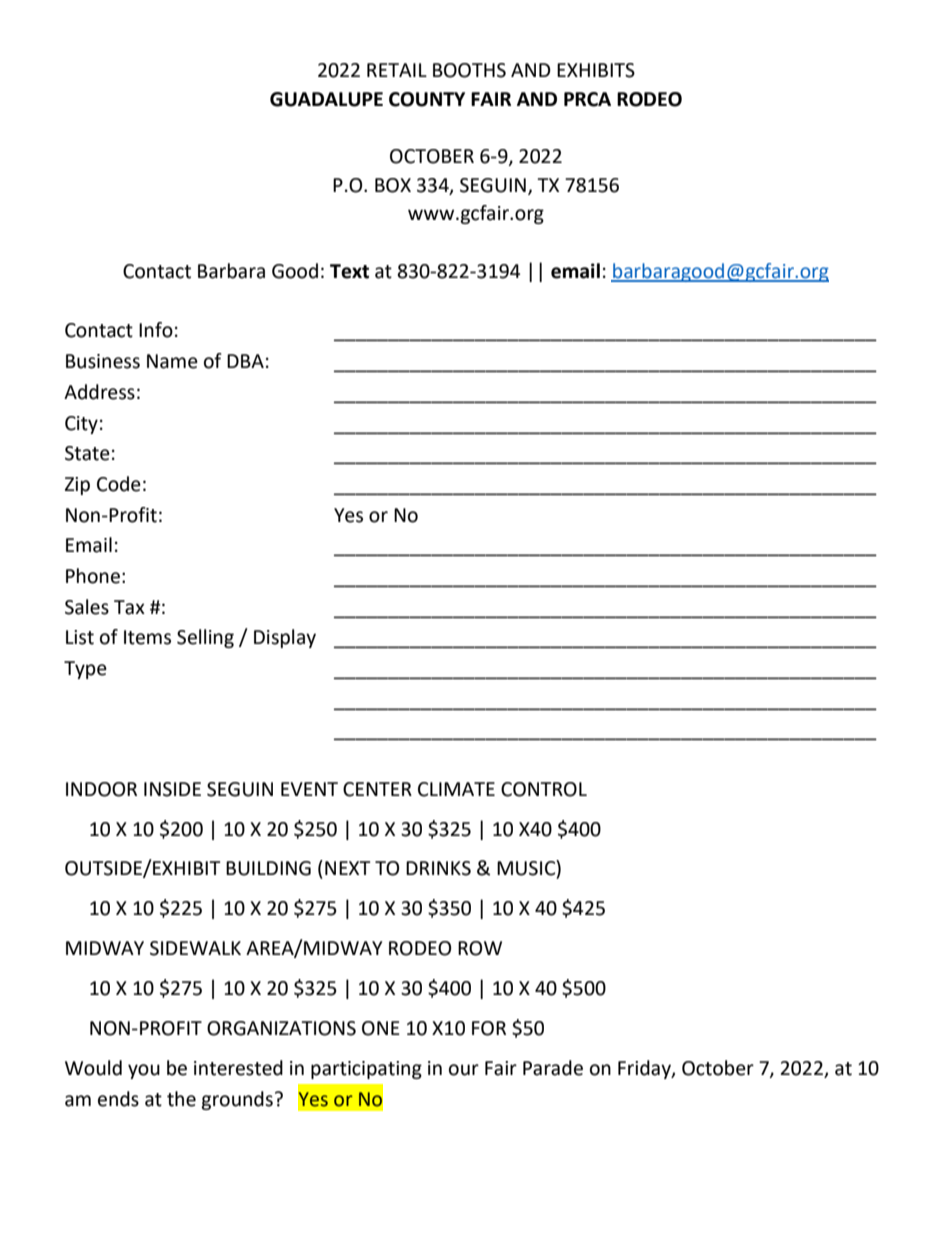 This screenshot has width=952, height=1233. I want to click on RETAIL, so click(397, 70).
